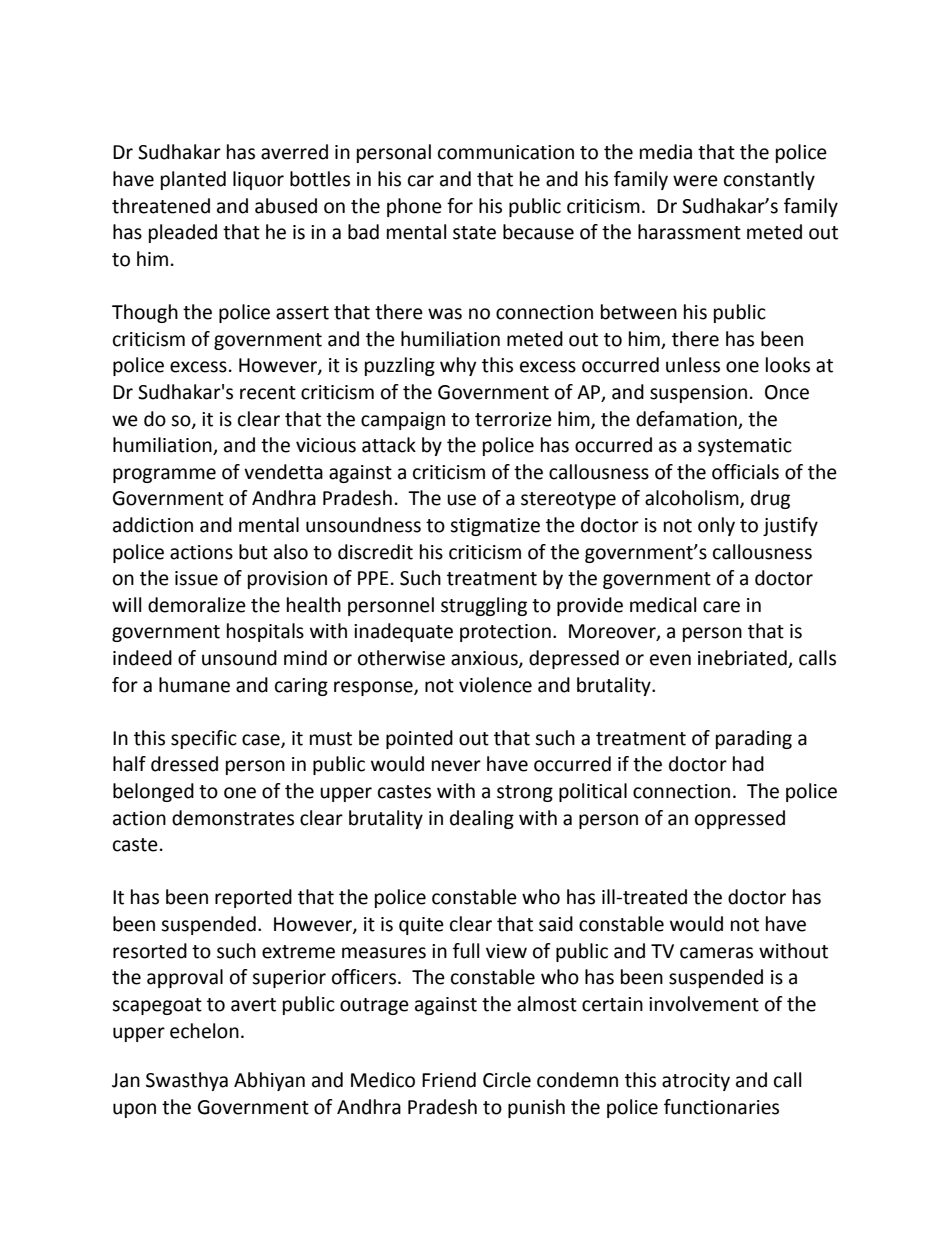 The image size is (952, 1233). Describe the element at coordinates (414, 207) in the screenshot. I see `phone` at that location.
